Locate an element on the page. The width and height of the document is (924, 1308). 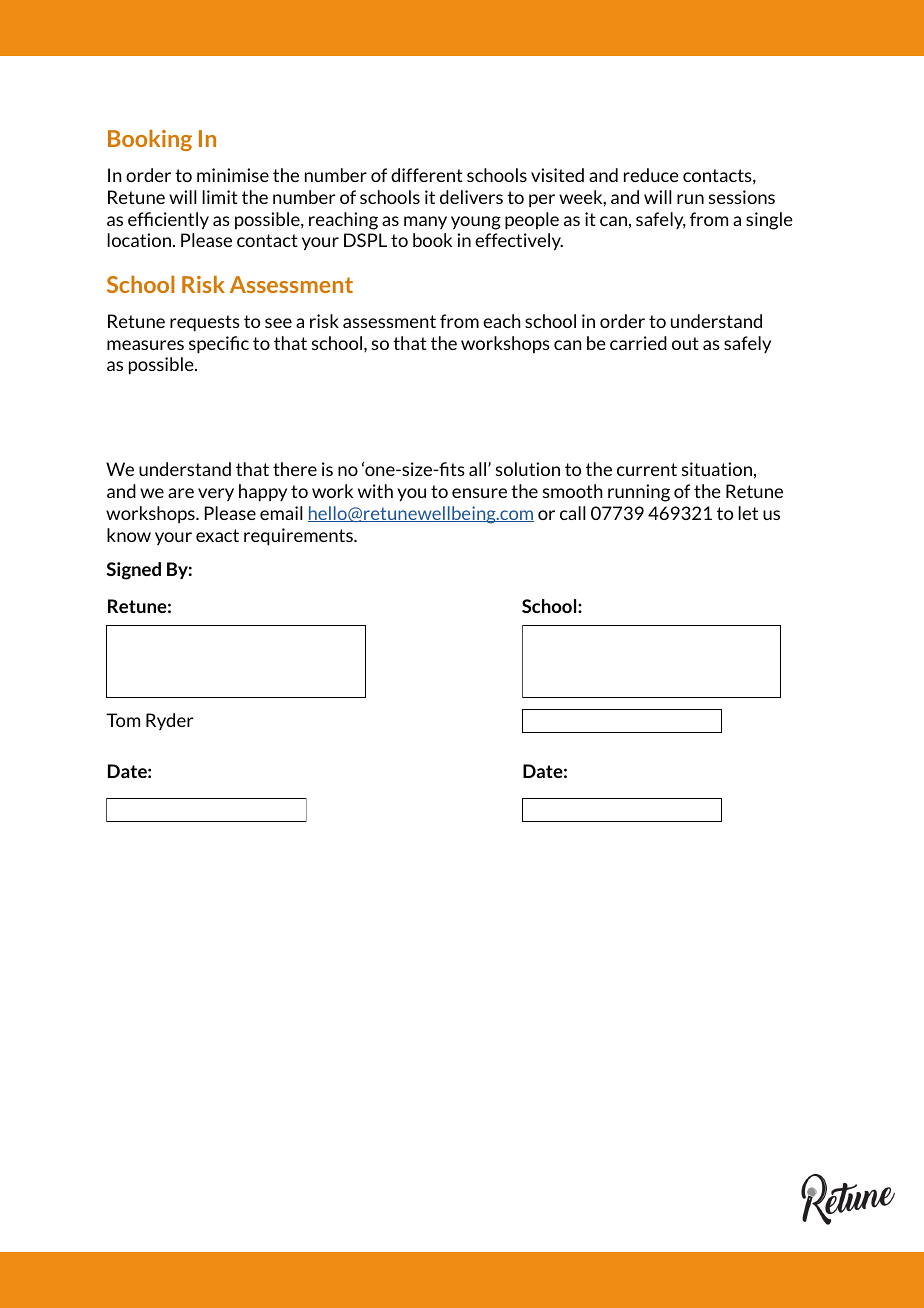
Ryder is located at coordinates (170, 721).
